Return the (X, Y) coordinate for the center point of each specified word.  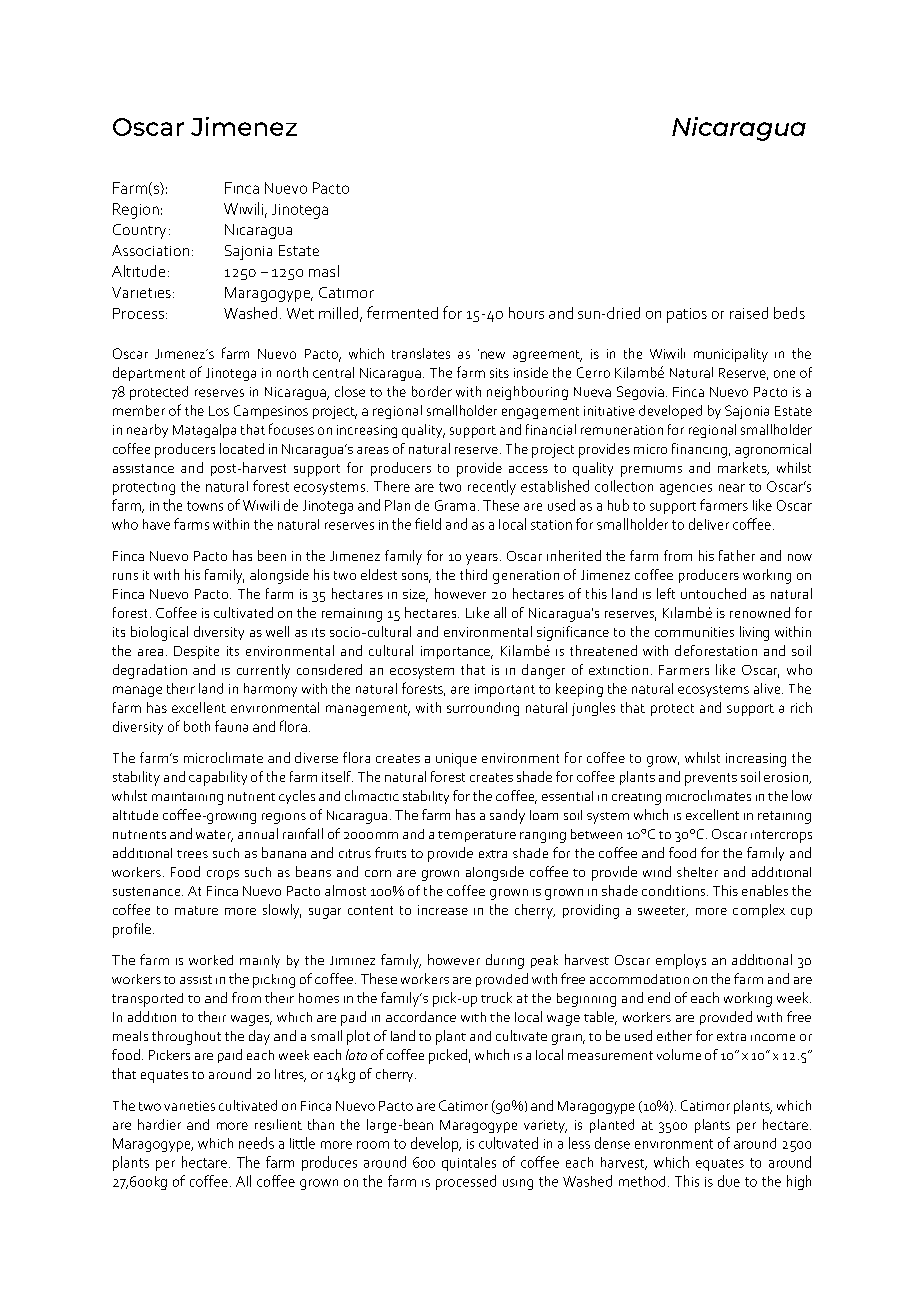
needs (256, 1143)
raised (749, 313)
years (482, 559)
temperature (477, 836)
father (737, 555)
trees (192, 854)
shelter (697, 872)
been (272, 555)
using (518, 1184)
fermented (402, 312)
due (729, 1181)
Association (150, 250)
